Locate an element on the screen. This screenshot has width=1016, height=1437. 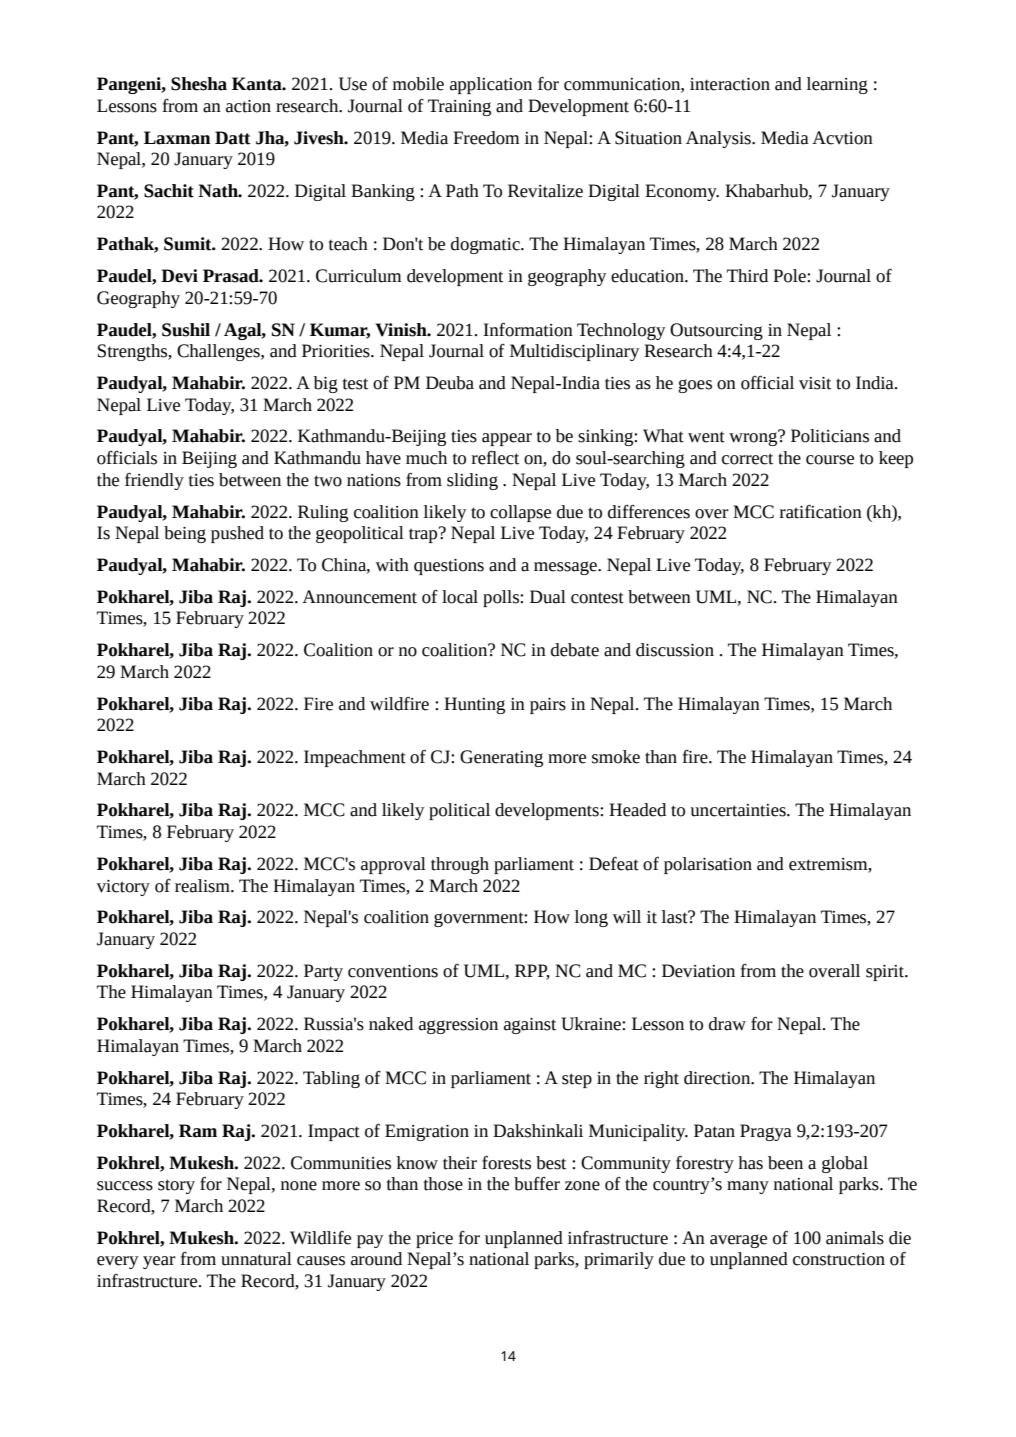
Hunting is located at coordinates (474, 705).
